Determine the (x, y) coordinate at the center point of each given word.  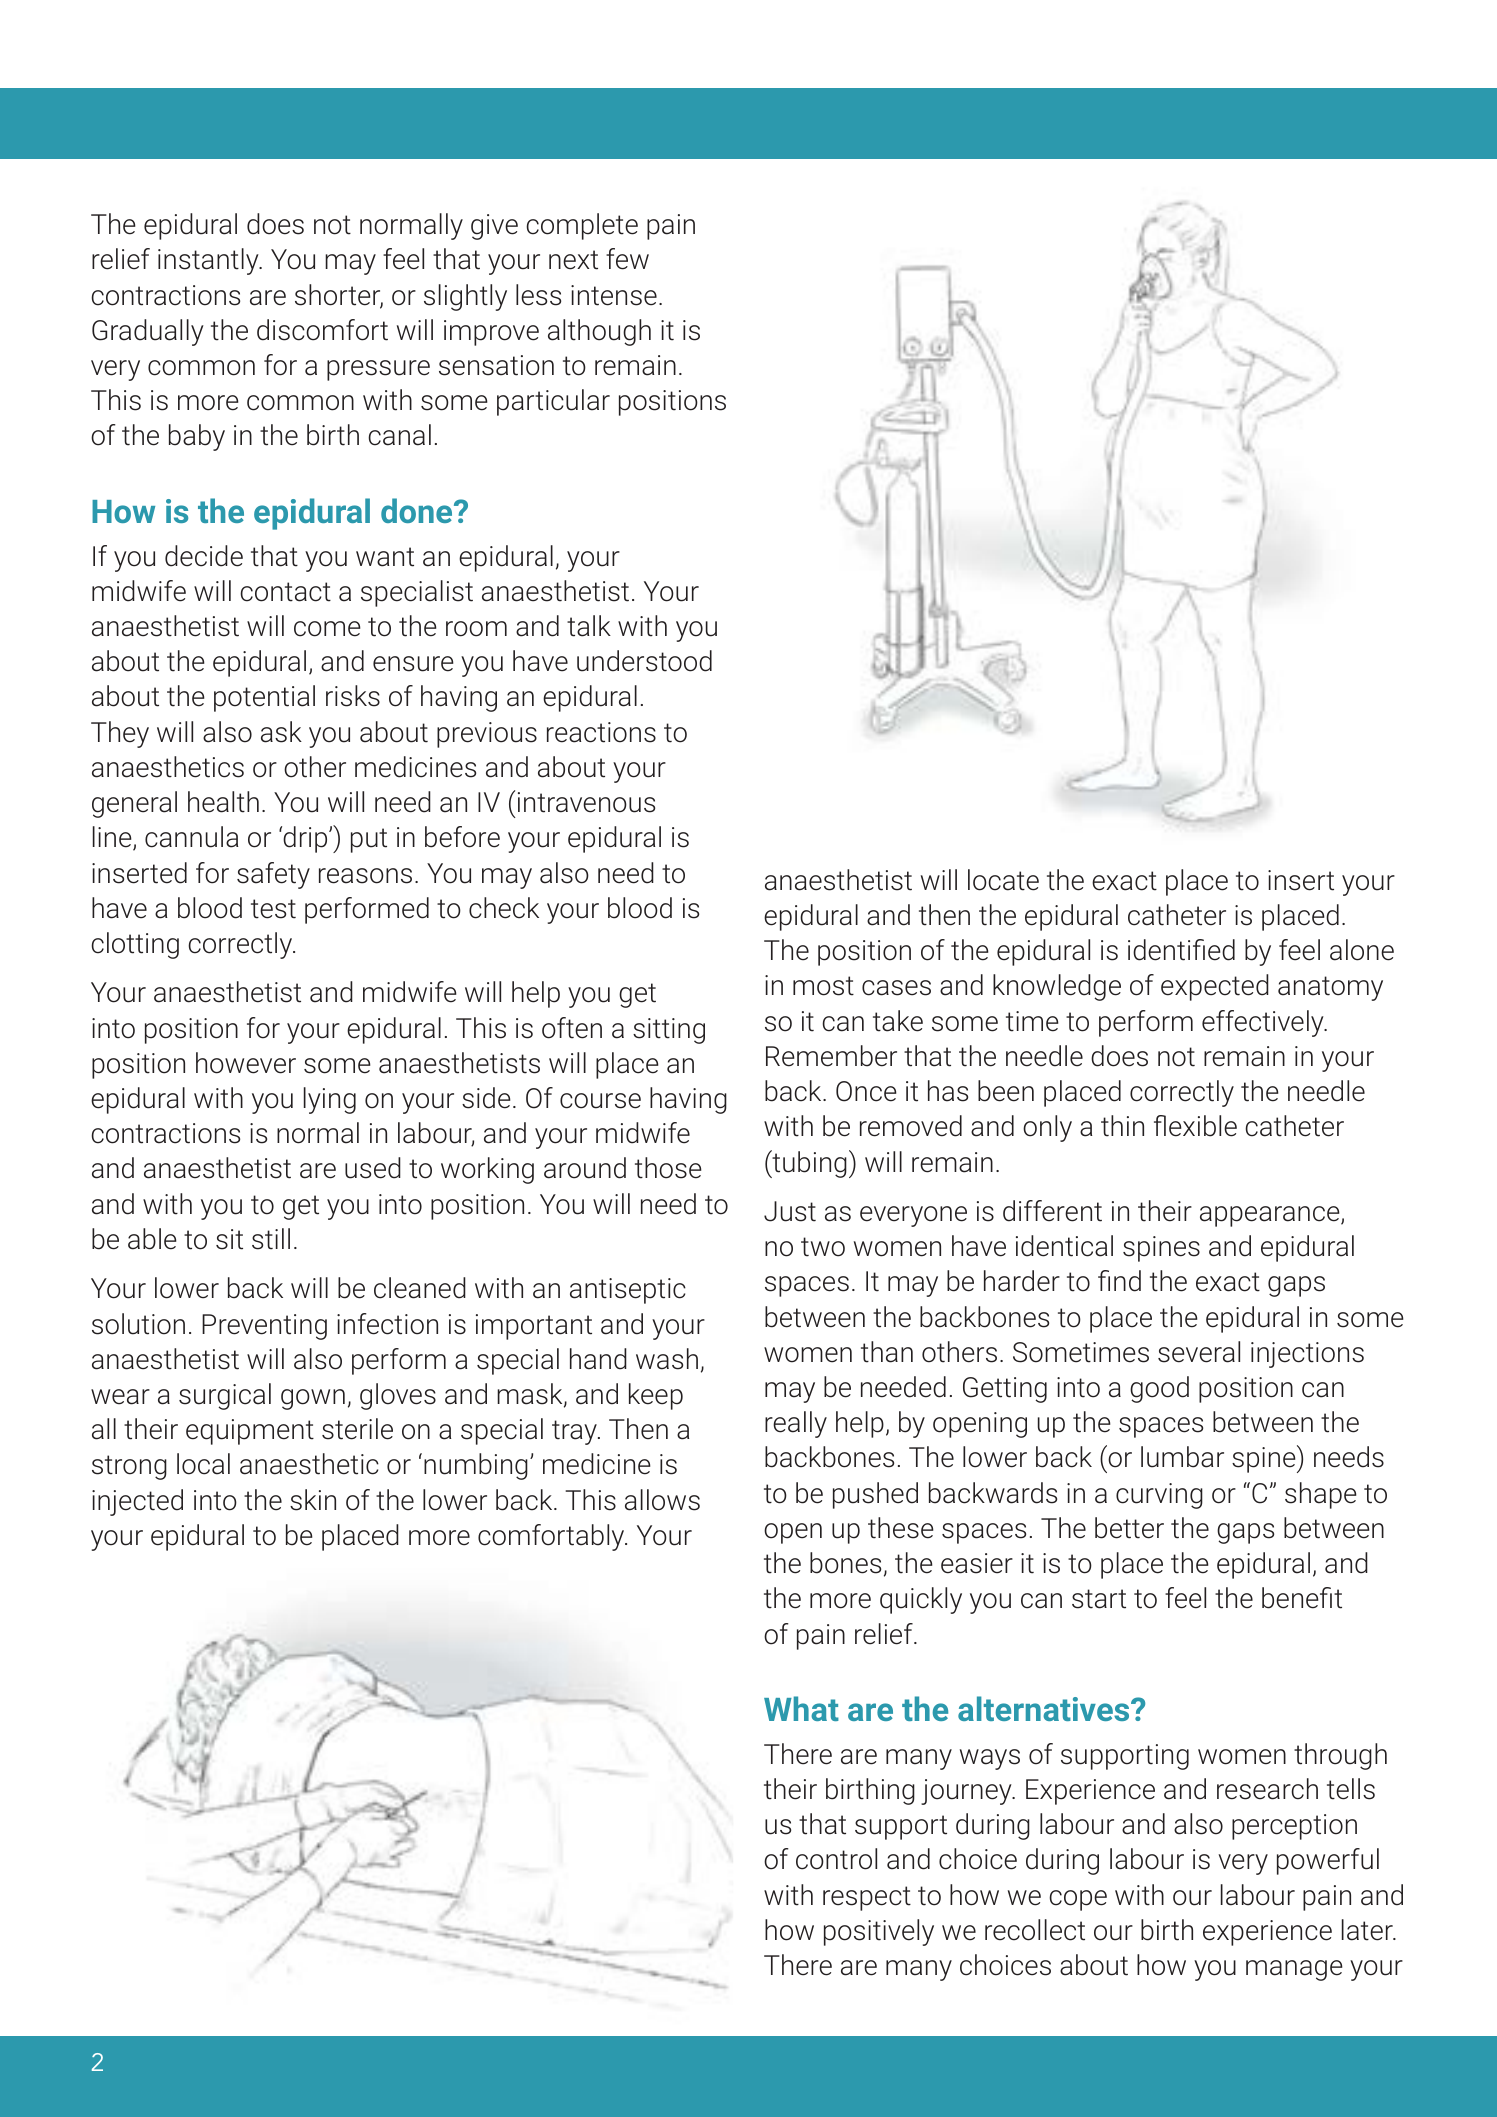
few (627, 259)
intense (614, 295)
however (246, 1063)
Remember (831, 1056)
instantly (209, 261)
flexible (1195, 1126)
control (836, 1859)
